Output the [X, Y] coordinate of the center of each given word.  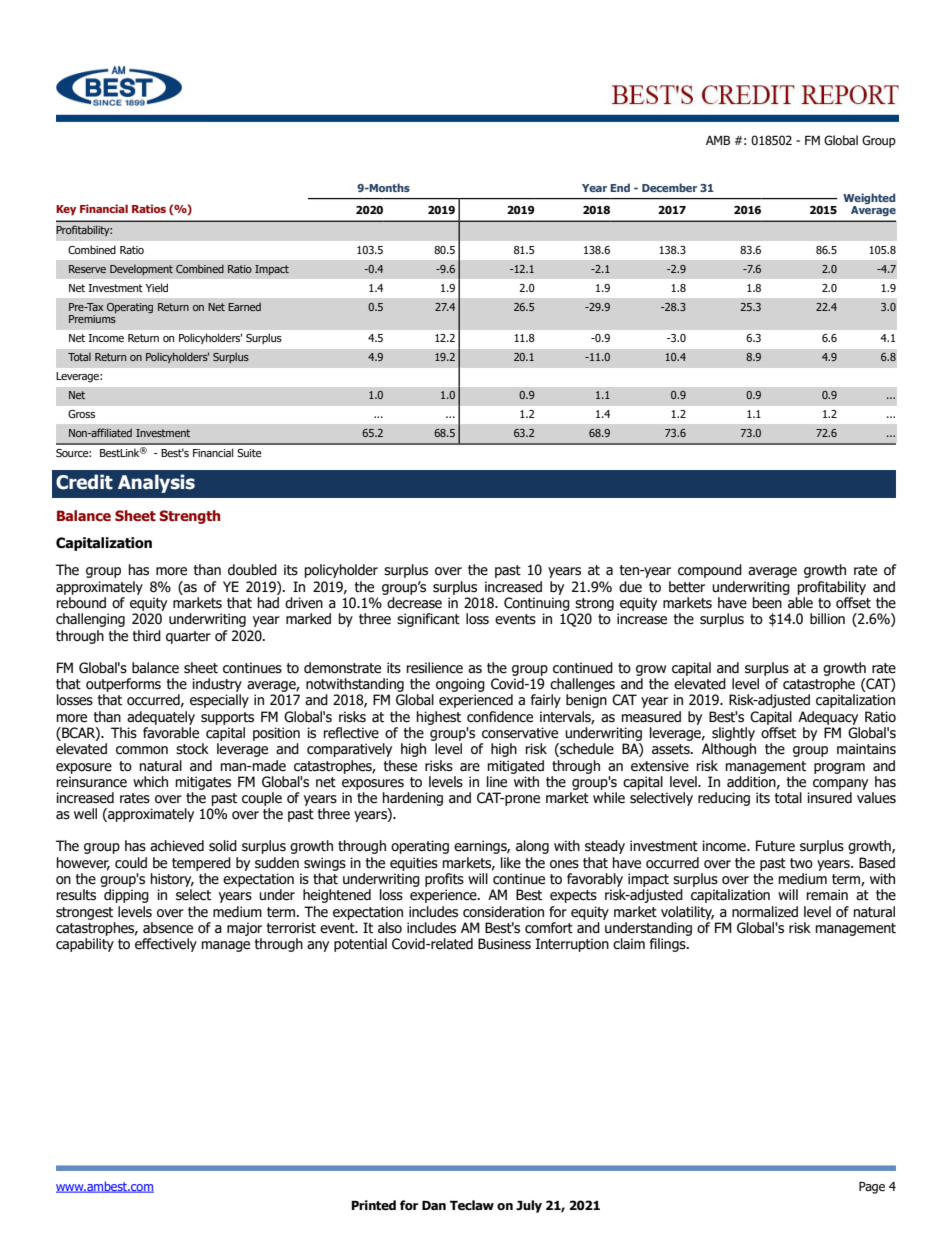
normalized [765, 912]
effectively [166, 945]
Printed [374, 1205]
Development [141, 270]
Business [504, 944]
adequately [161, 718]
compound [710, 571]
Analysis [156, 483]
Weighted [869, 198]
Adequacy [828, 718]
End [620, 187]
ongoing [460, 685]
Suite [249, 453]
